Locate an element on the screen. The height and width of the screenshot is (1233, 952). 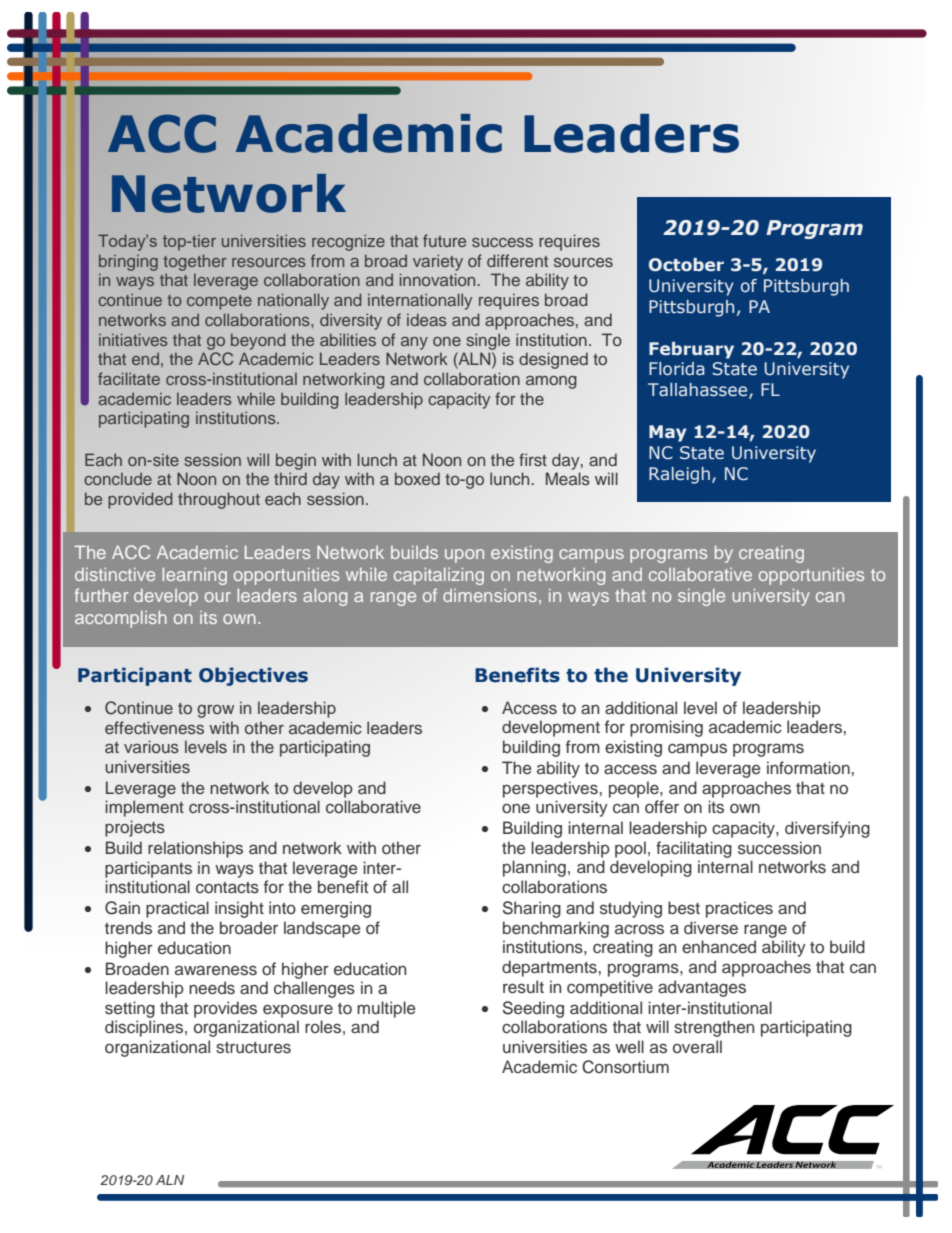
dimensions is located at coordinates (490, 595).
